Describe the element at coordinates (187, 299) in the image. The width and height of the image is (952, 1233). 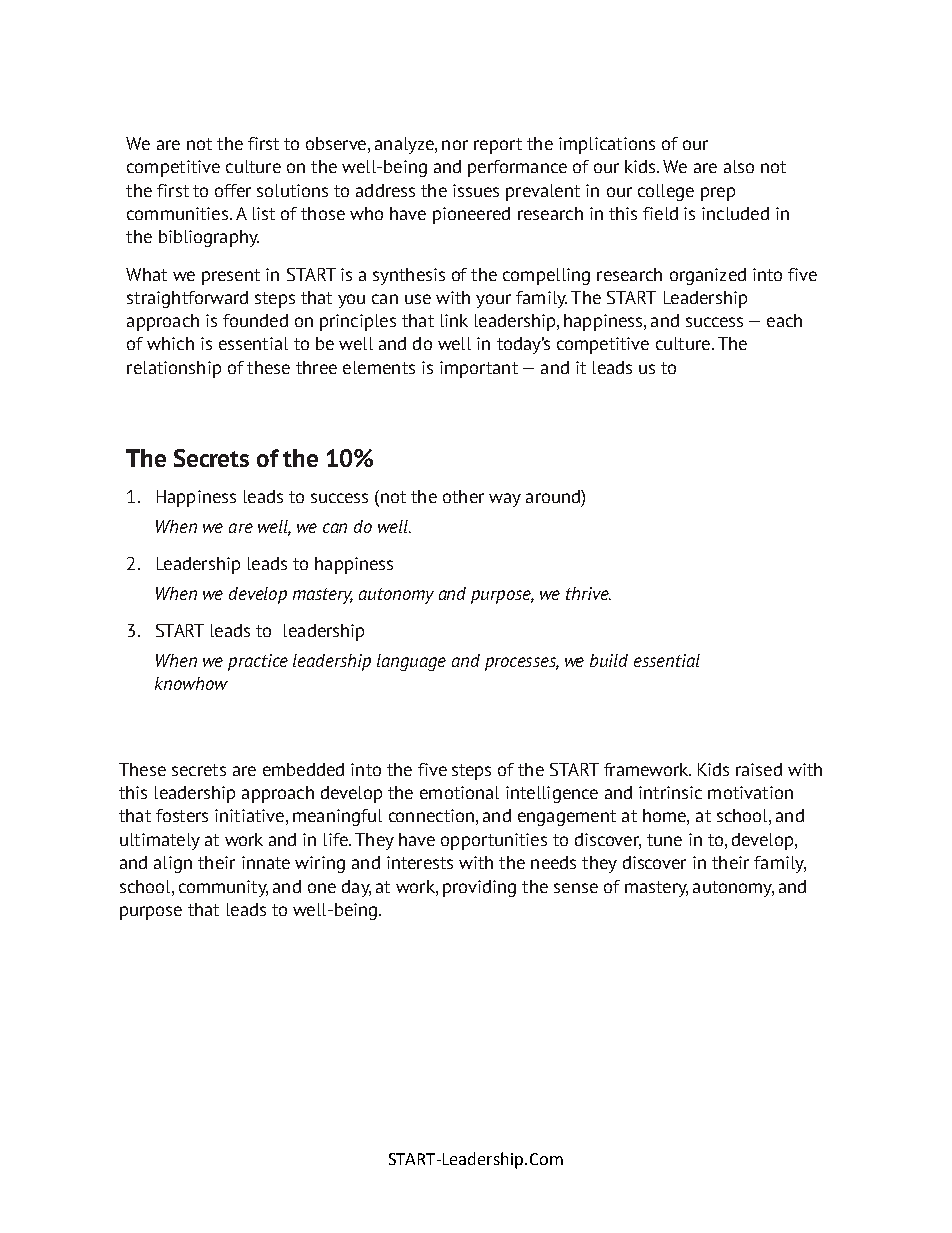
I see `straightforward` at that location.
